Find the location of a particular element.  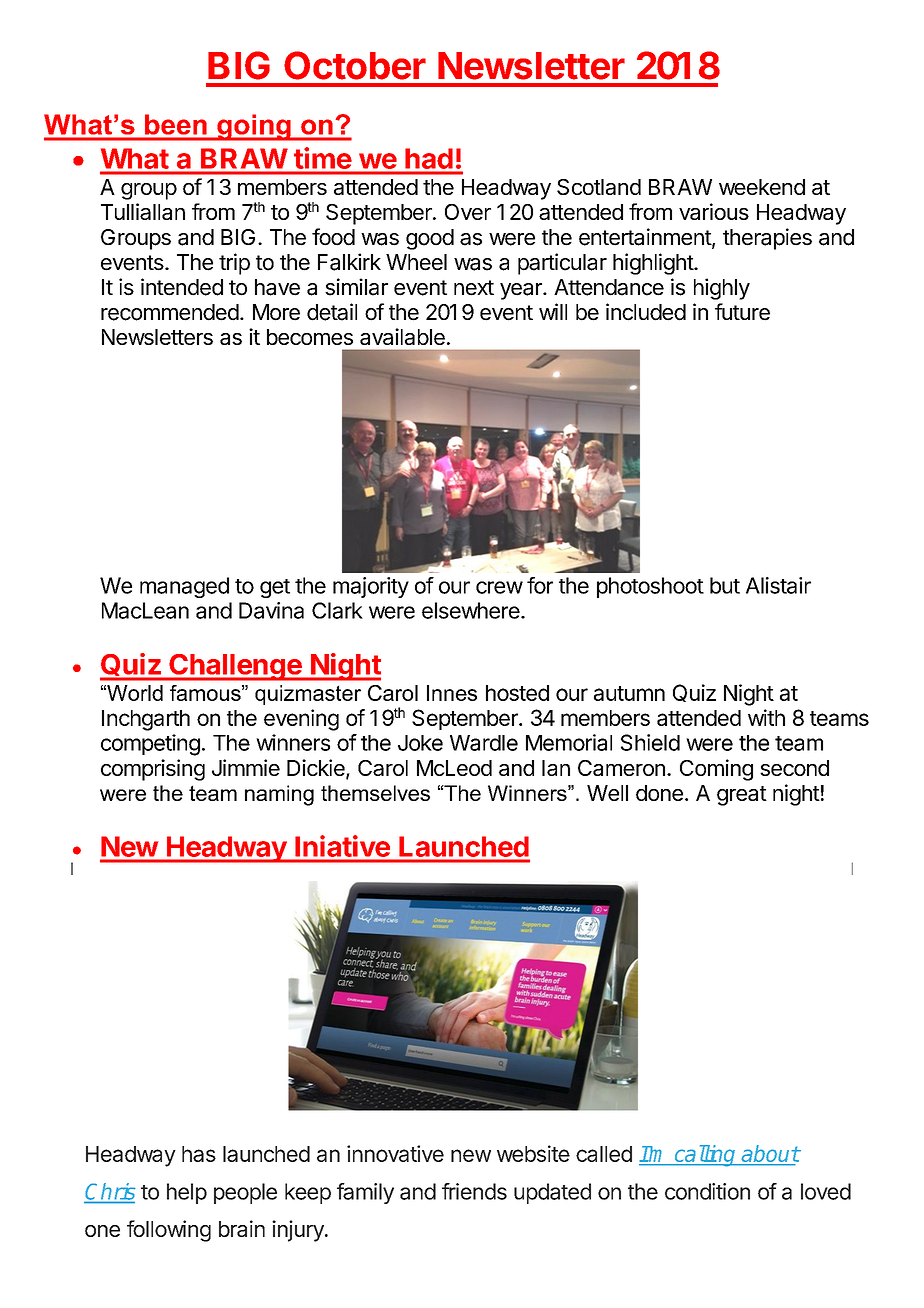

had is located at coordinates (429, 159).
